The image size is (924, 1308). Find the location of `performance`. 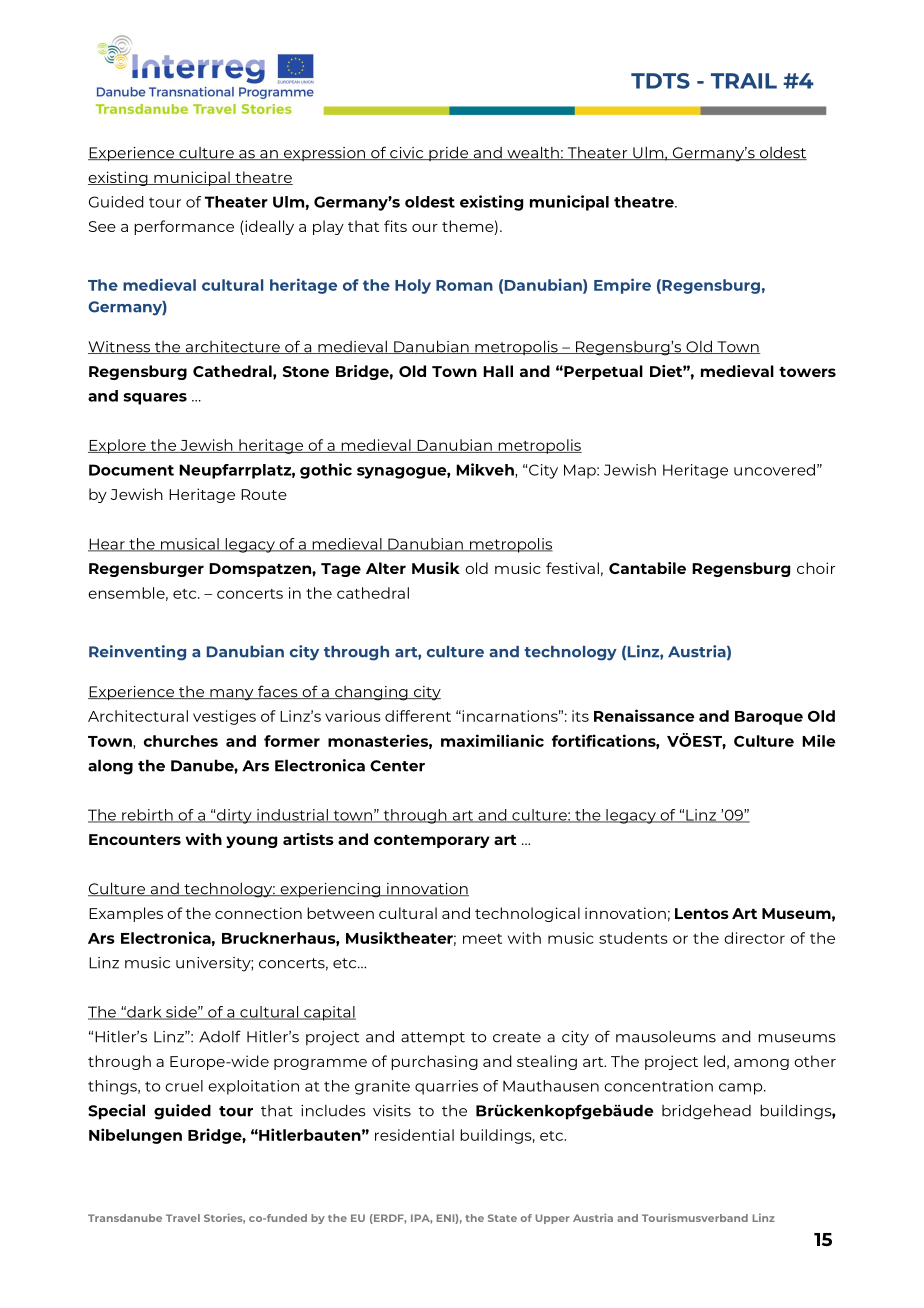

performance is located at coordinates (184, 227).
